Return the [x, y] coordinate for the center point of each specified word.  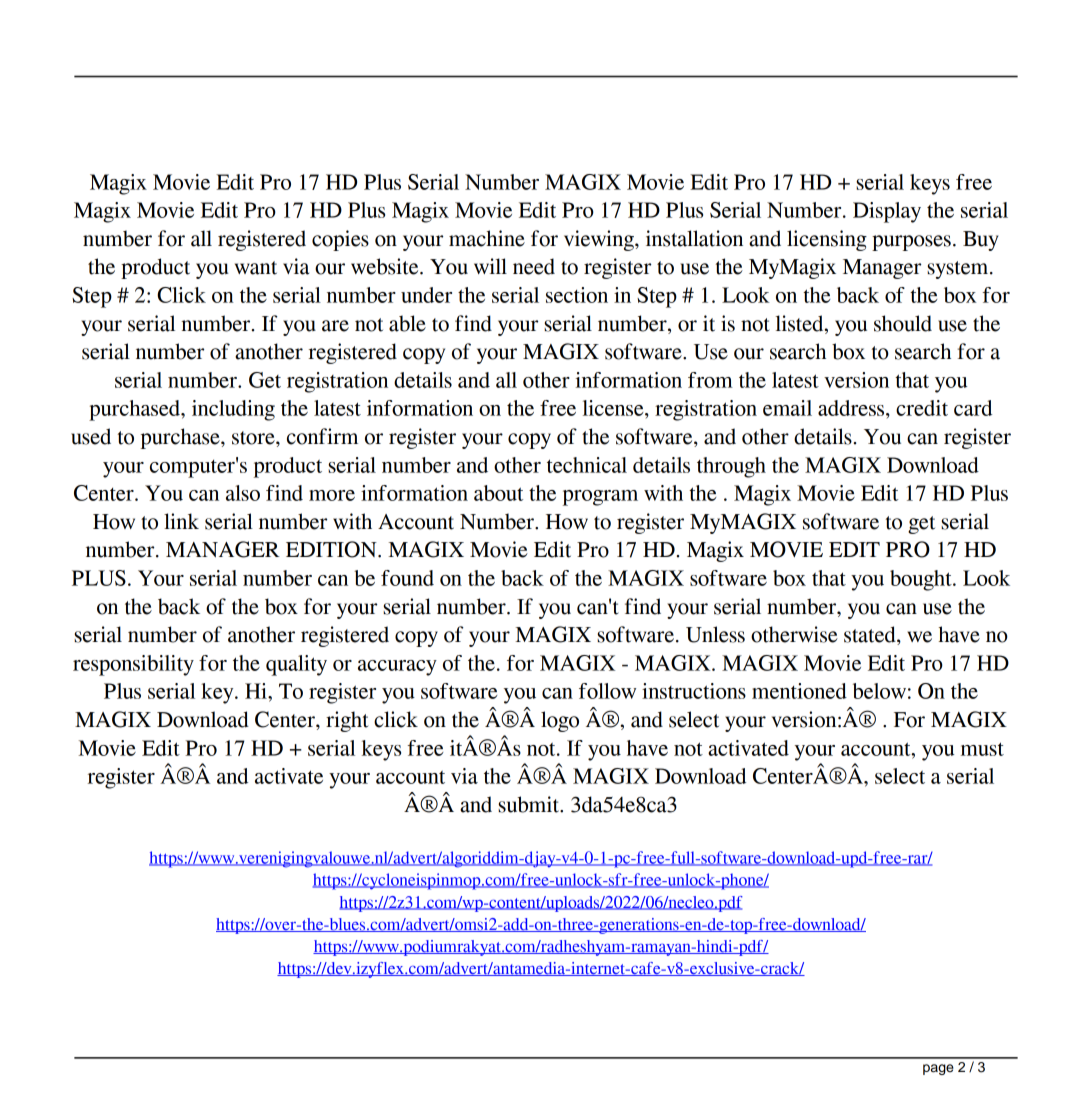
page [938, 1069]
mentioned [799, 691]
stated [871, 635]
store [254, 438]
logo [560, 721]
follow [607, 691]
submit [530, 804]
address [852, 408]
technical [587, 465]
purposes [911, 243]
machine [487, 238]
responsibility [133, 665]
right [347, 721]
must [982, 749]
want [256, 268]
